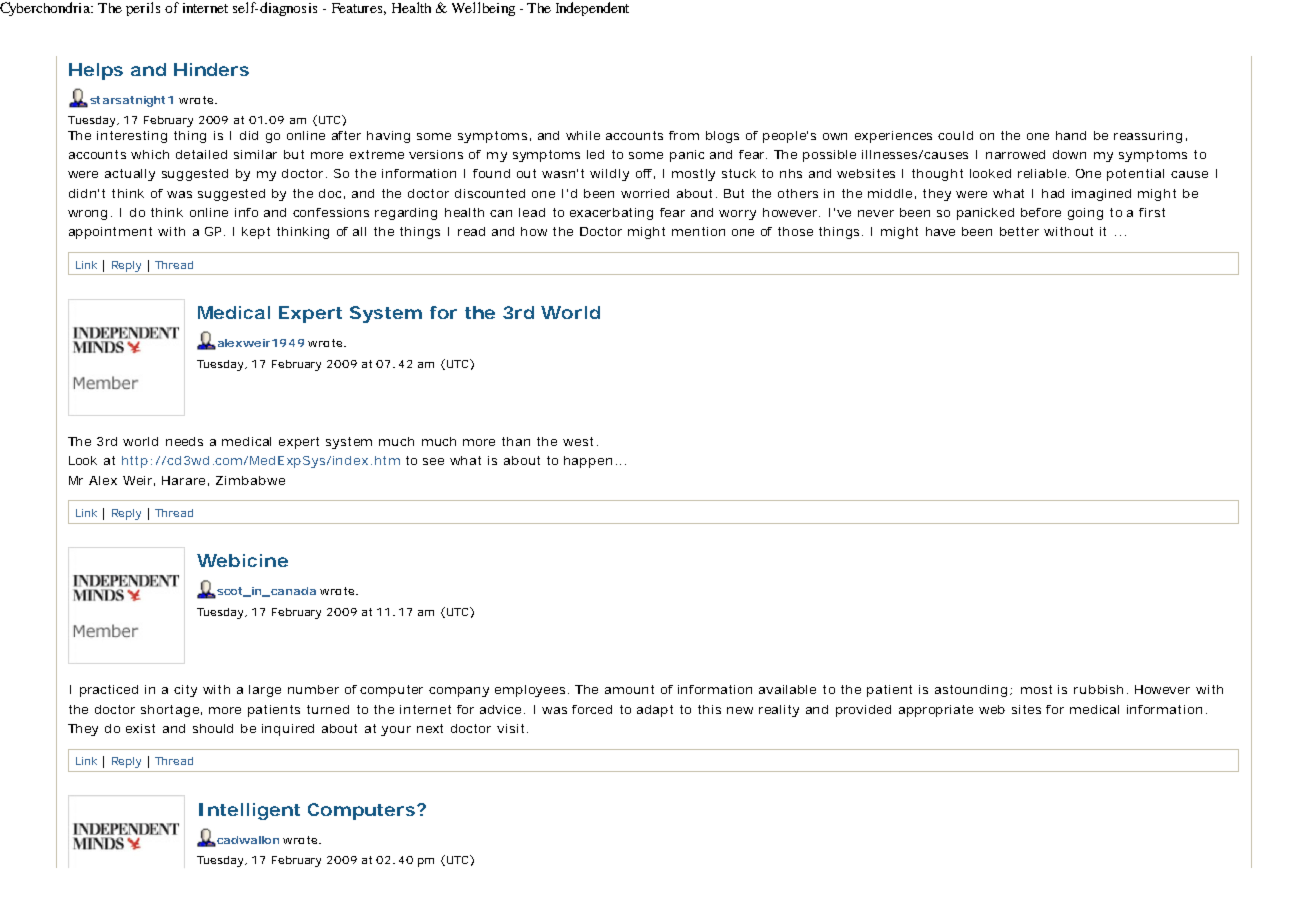 The image size is (1308, 924). Describe the element at coordinates (110, 233) in the image. I see `appointment` at that location.
